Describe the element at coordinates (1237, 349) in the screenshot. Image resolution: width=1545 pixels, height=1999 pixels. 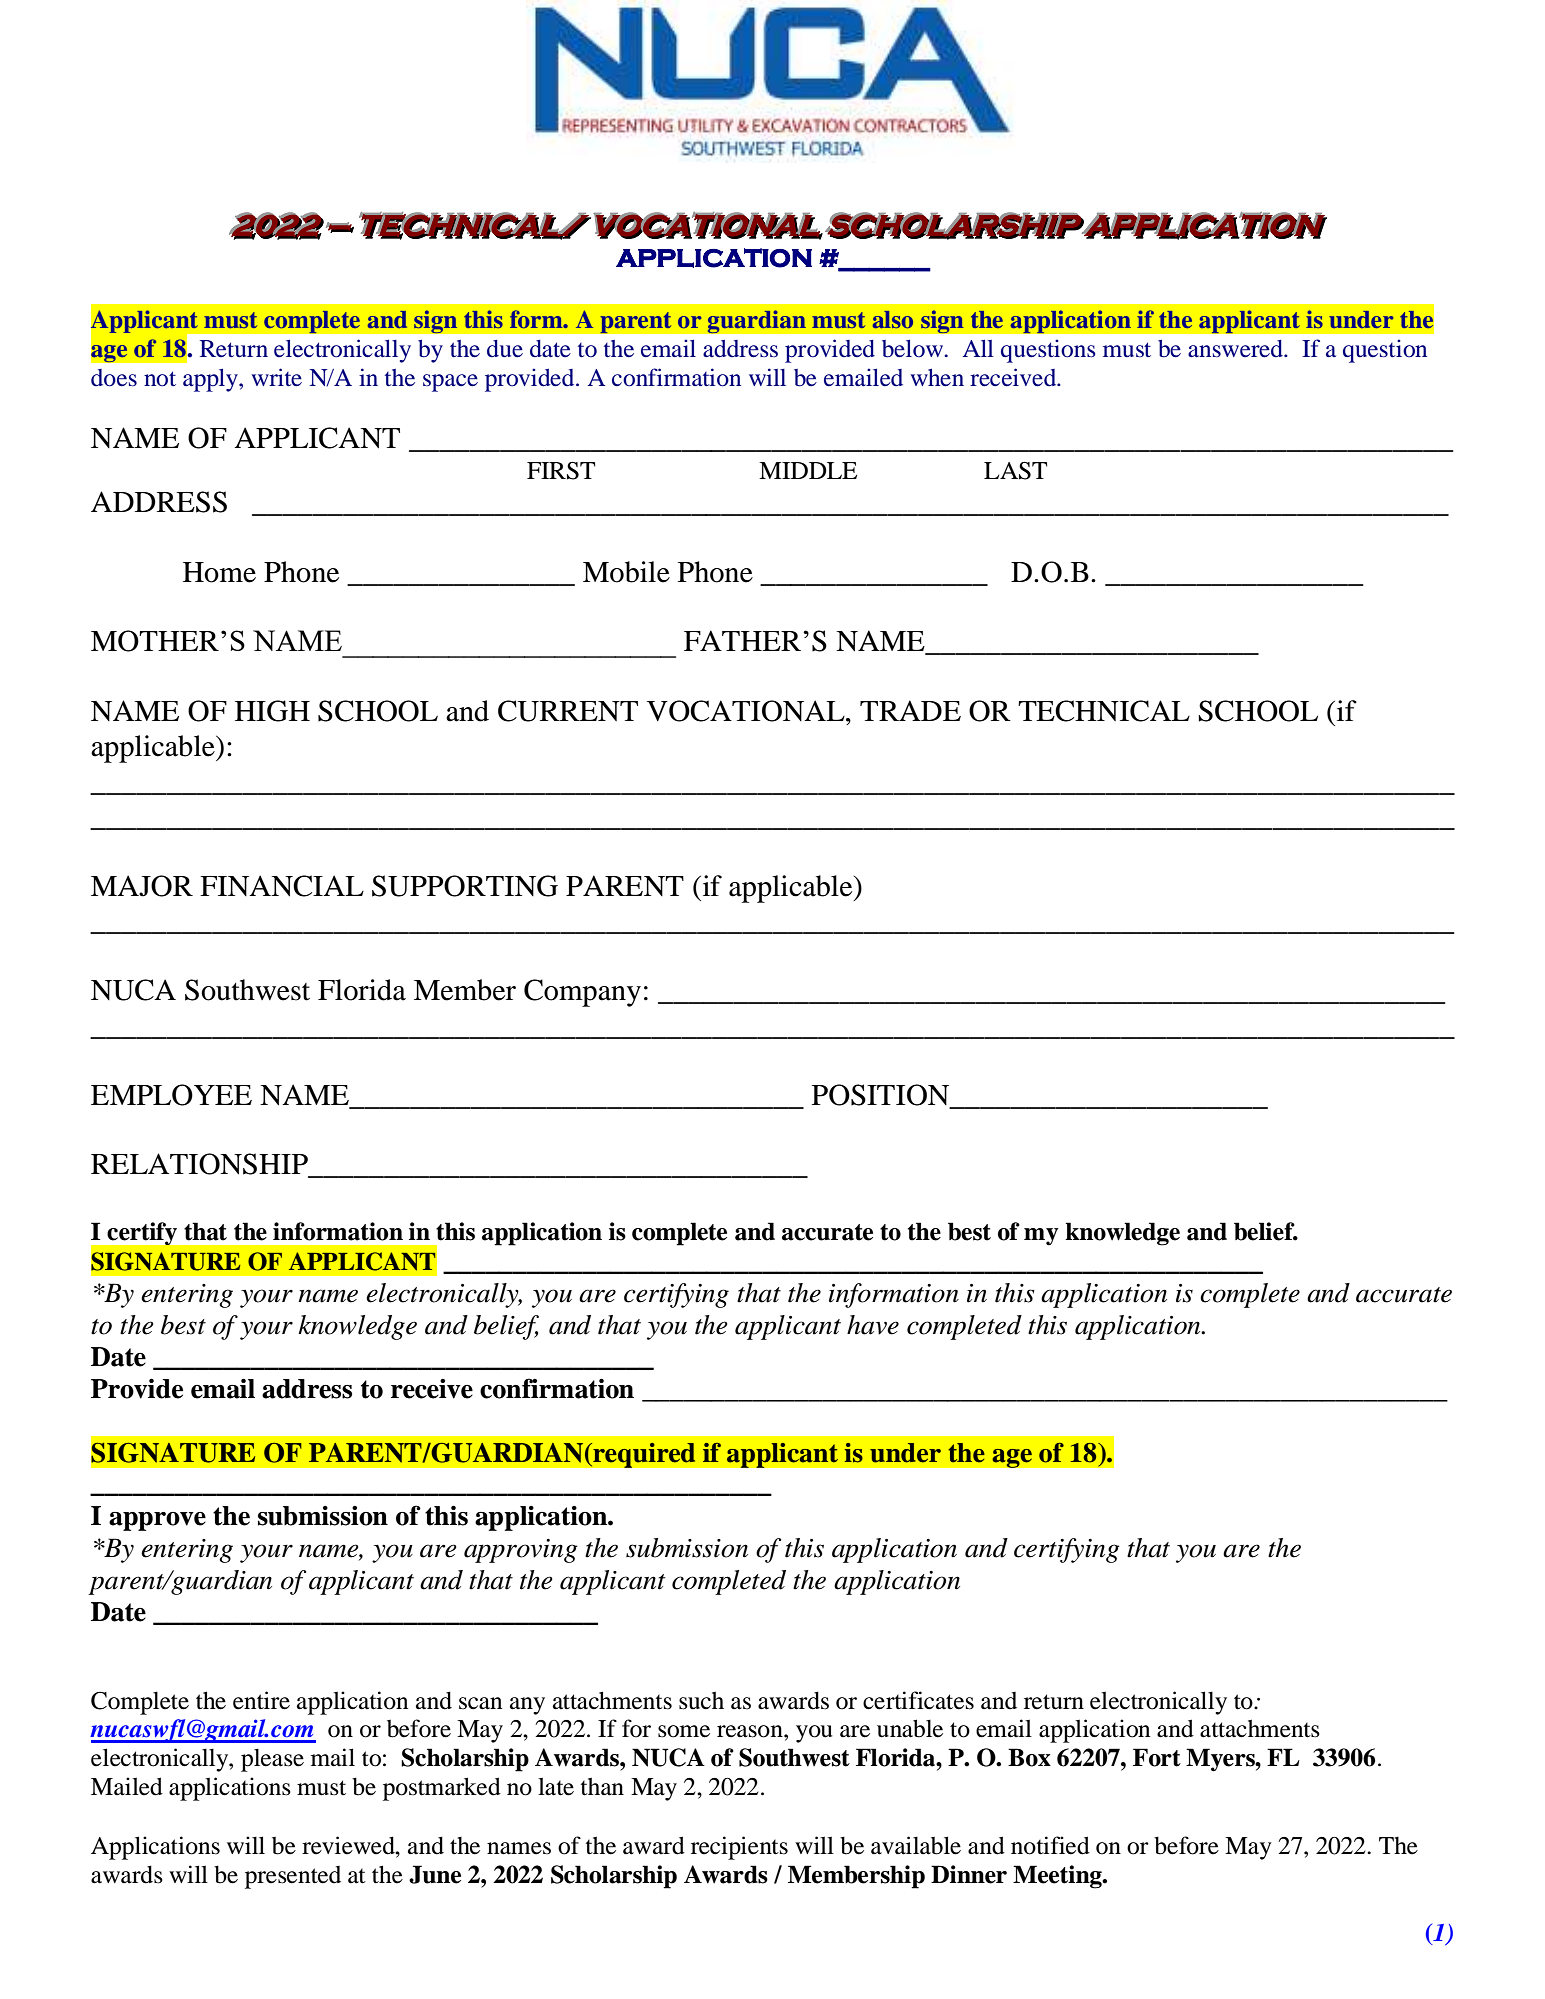
I see `answered` at that location.
